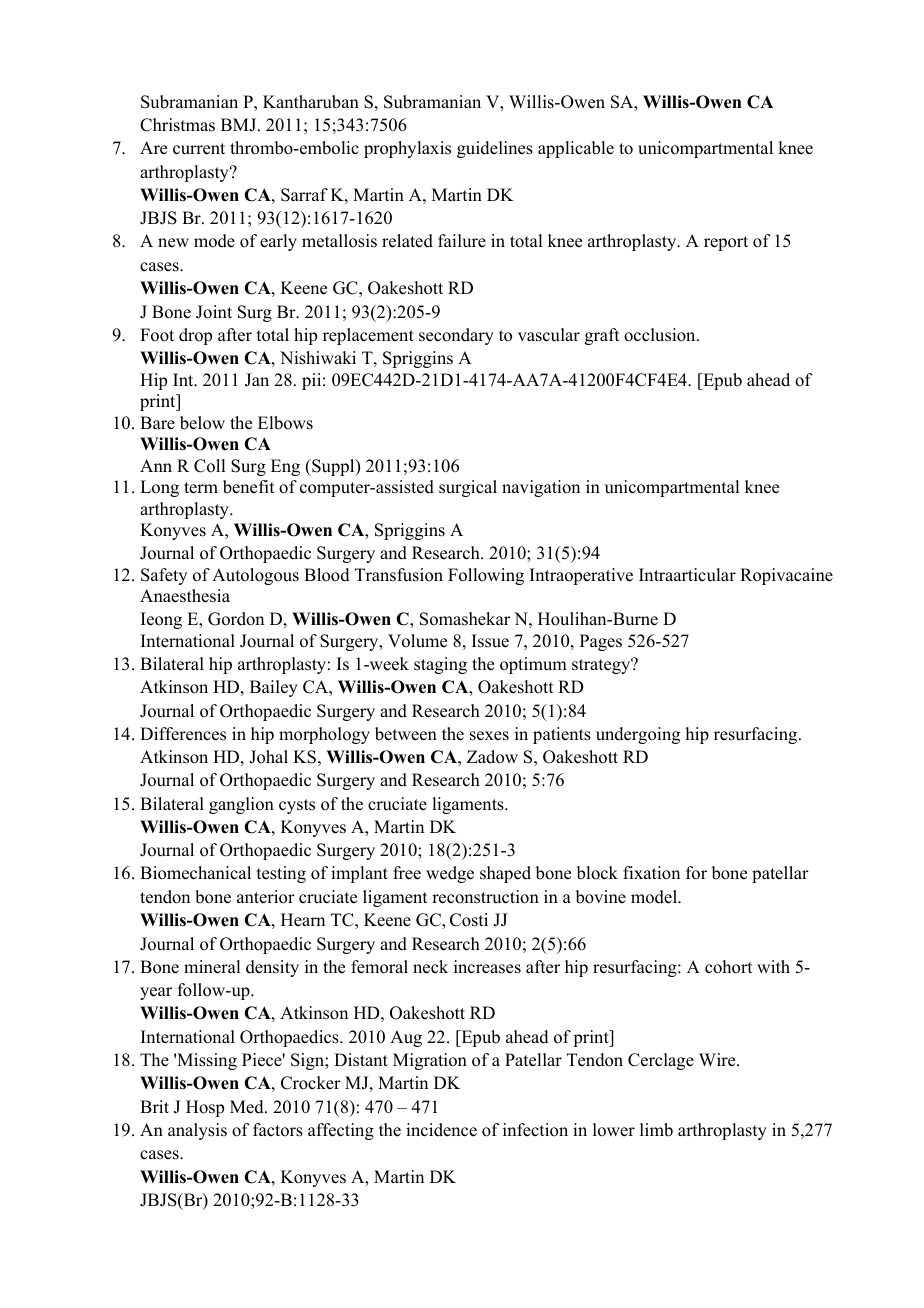 This image has width=924, height=1308. Describe the element at coordinates (199, 149) in the image. I see `current` at that location.
